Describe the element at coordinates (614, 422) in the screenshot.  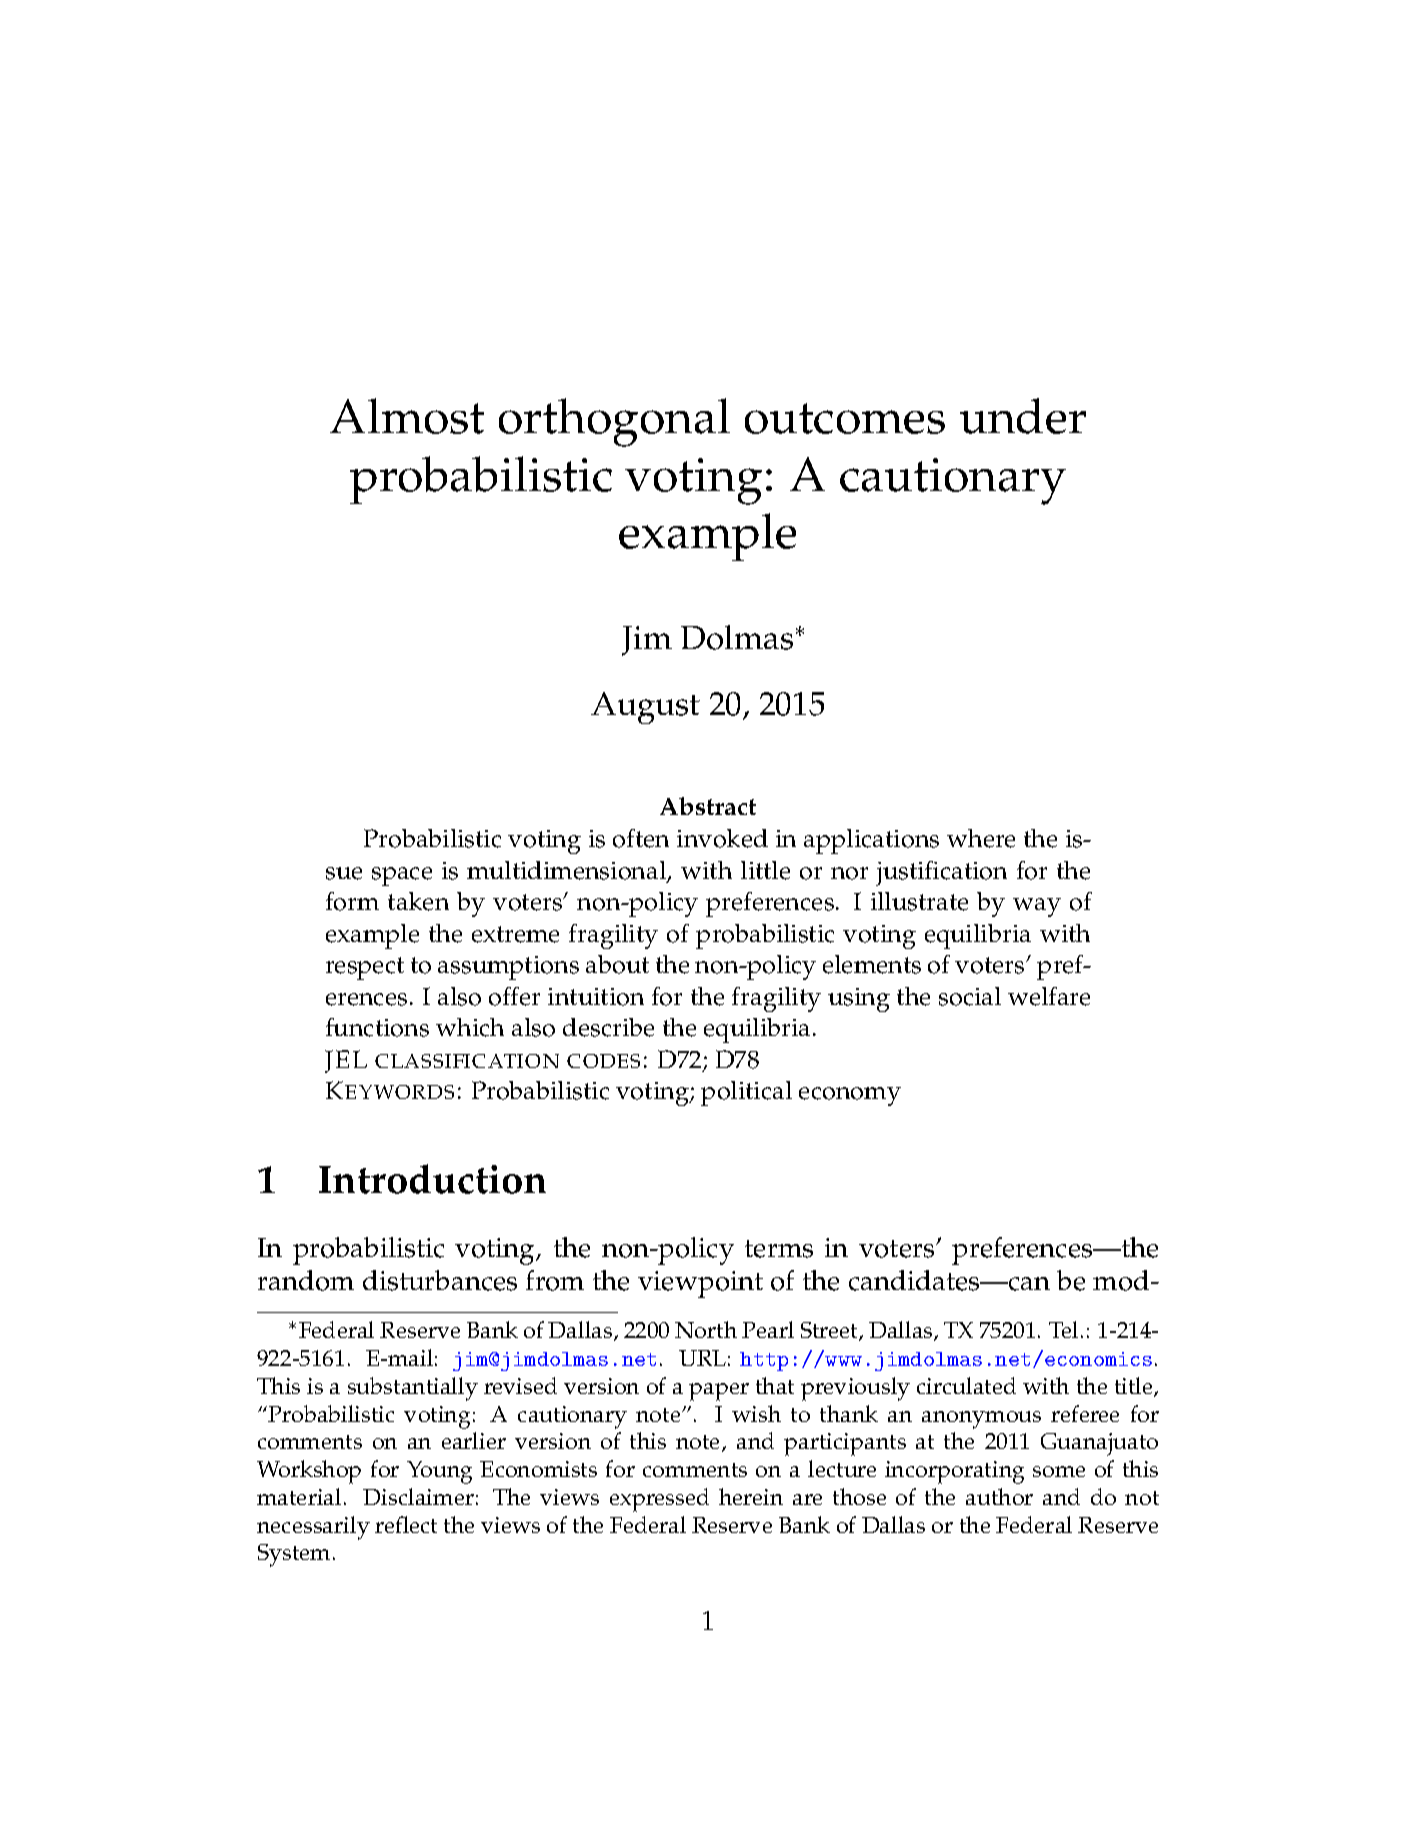
I see `orthogonal` at that location.
